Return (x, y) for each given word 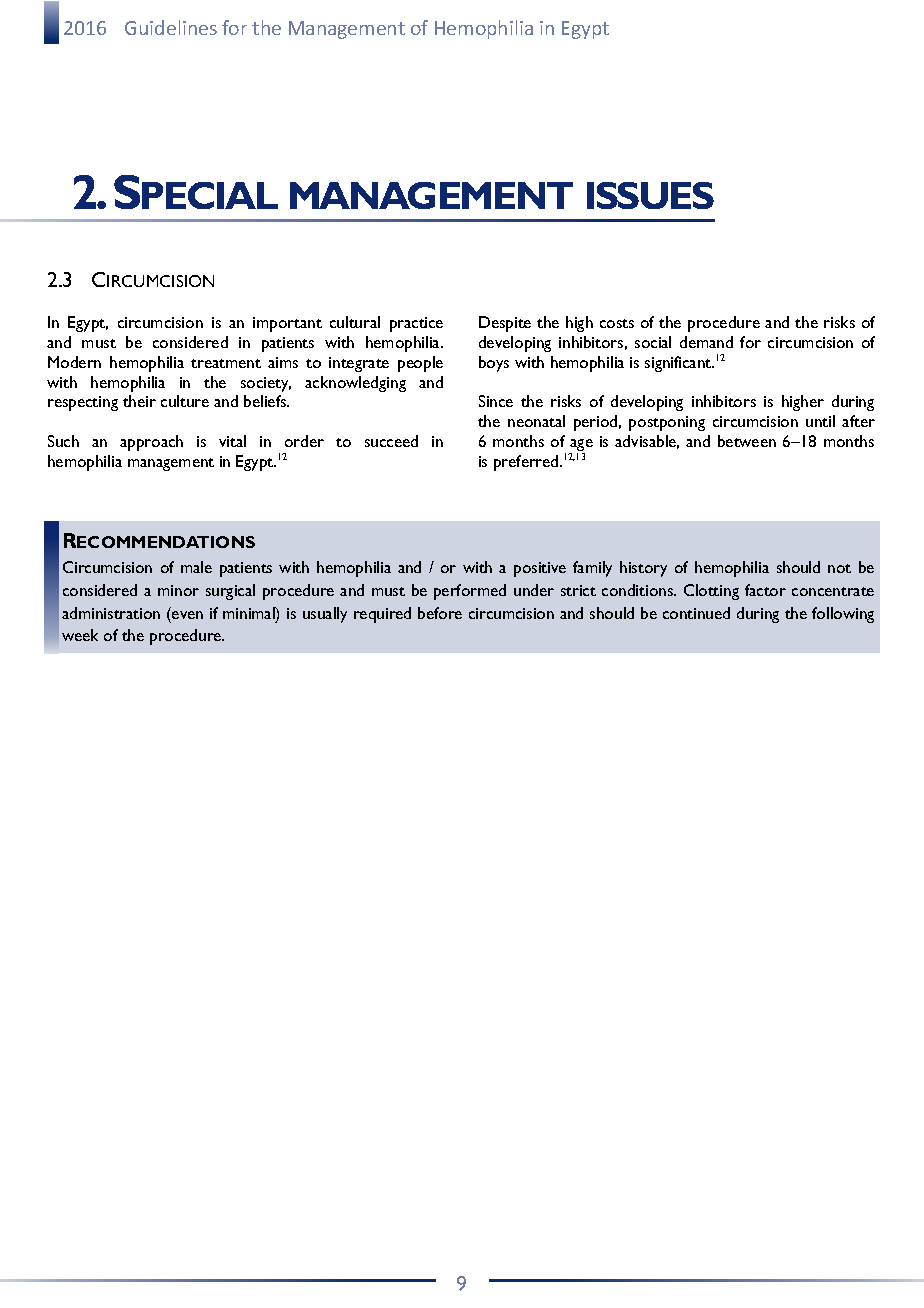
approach (151, 443)
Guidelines (171, 27)
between (747, 441)
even (187, 615)
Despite (505, 324)
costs (617, 323)
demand (706, 342)
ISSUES (650, 195)
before (440, 613)
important (287, 324)
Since (496, 401)
